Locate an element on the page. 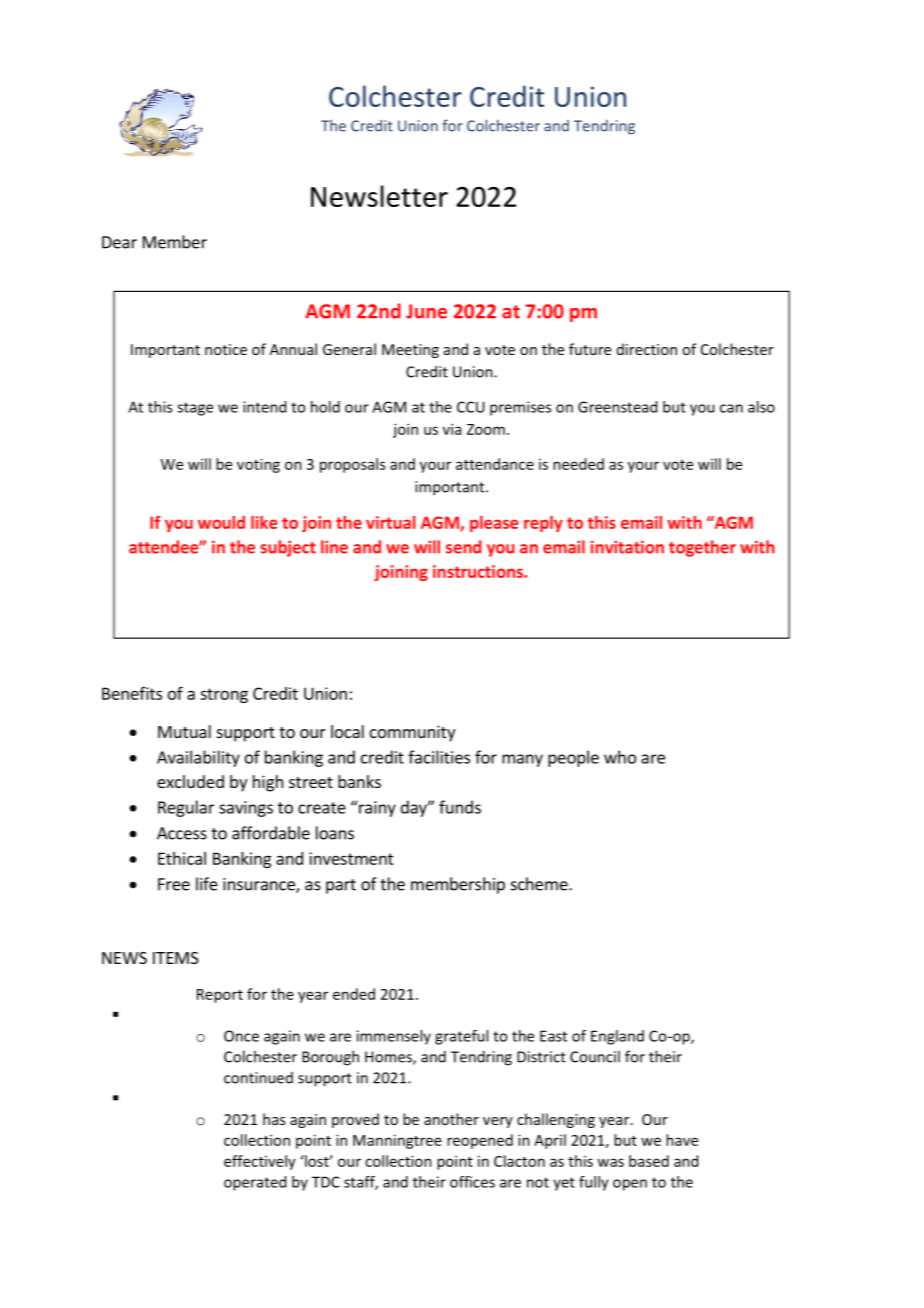  community is located at coordinates (412, 733).
